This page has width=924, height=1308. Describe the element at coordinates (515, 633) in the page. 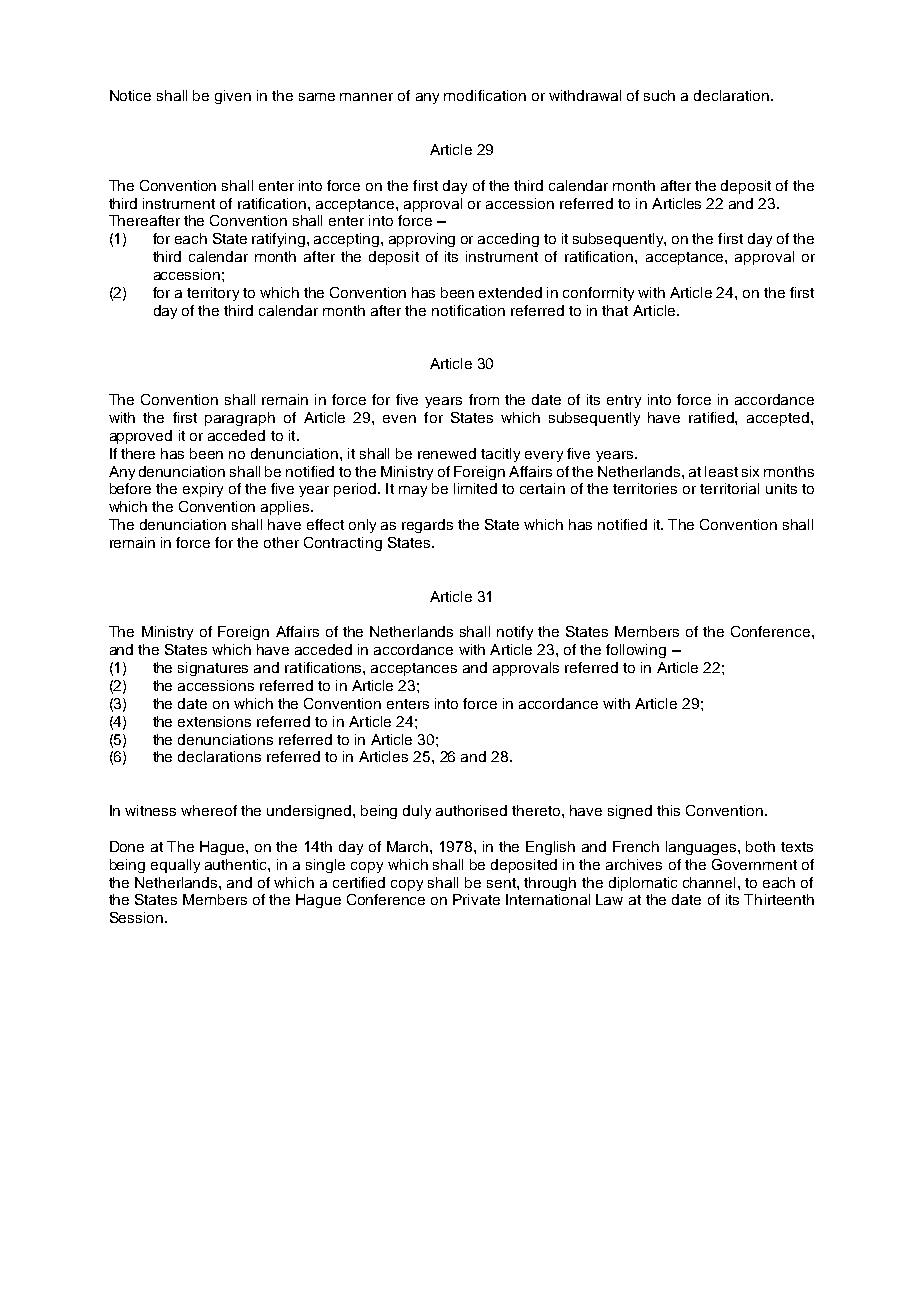

I see `notify` at that location.
